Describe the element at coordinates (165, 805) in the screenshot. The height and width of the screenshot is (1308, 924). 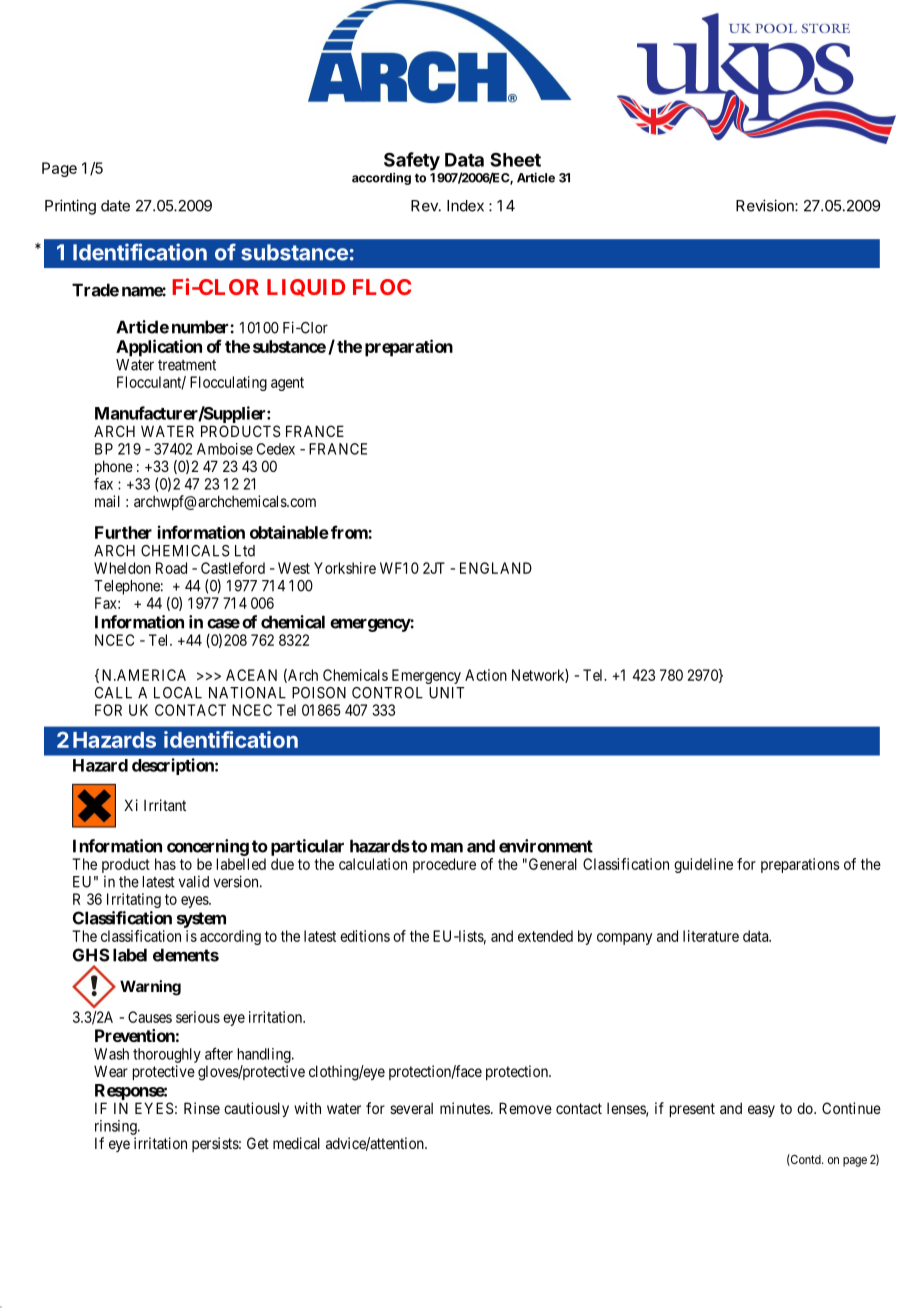
I see `Irritant` at that location.
